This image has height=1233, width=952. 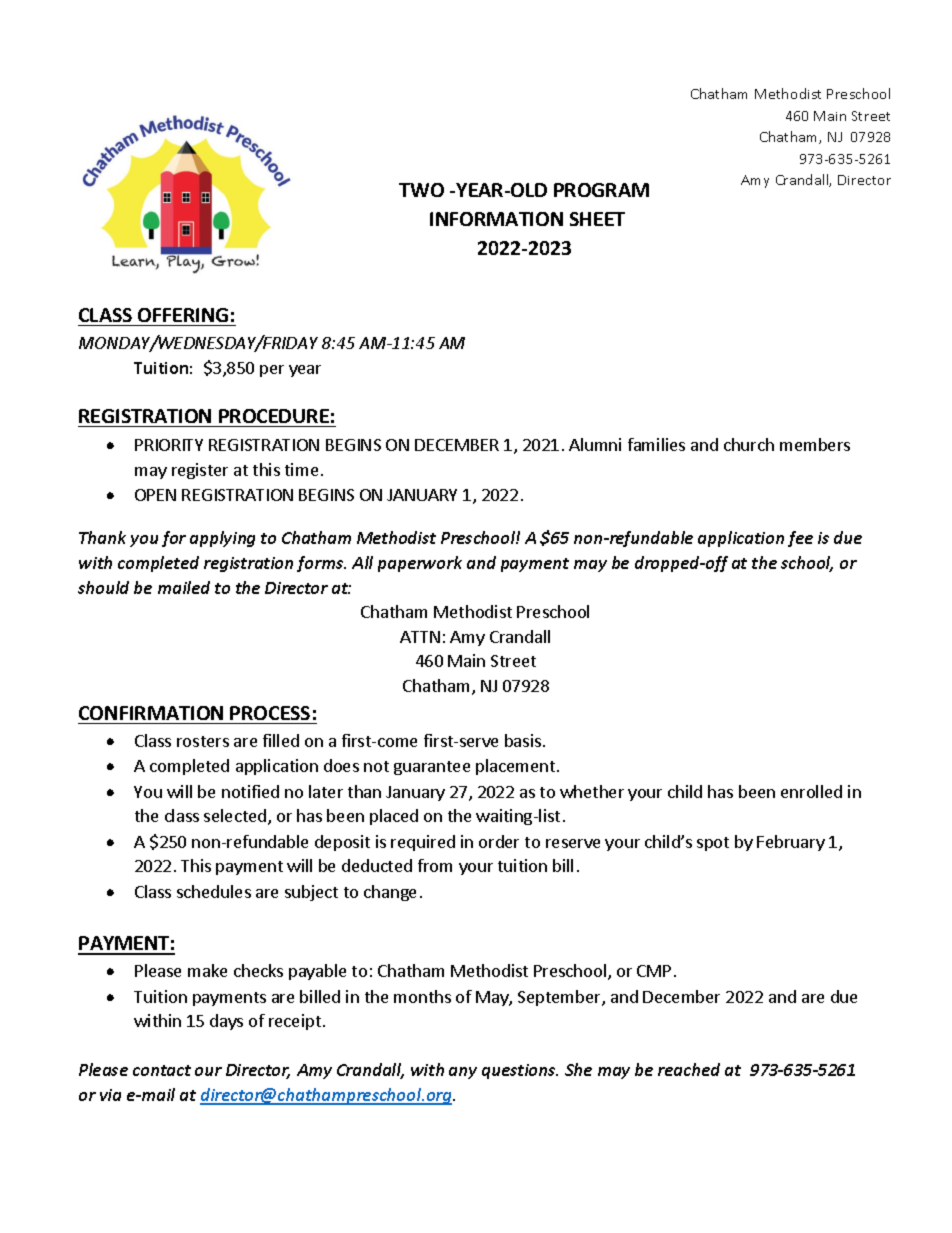 I want to click on SHEET, so click(x=597, y=219).
